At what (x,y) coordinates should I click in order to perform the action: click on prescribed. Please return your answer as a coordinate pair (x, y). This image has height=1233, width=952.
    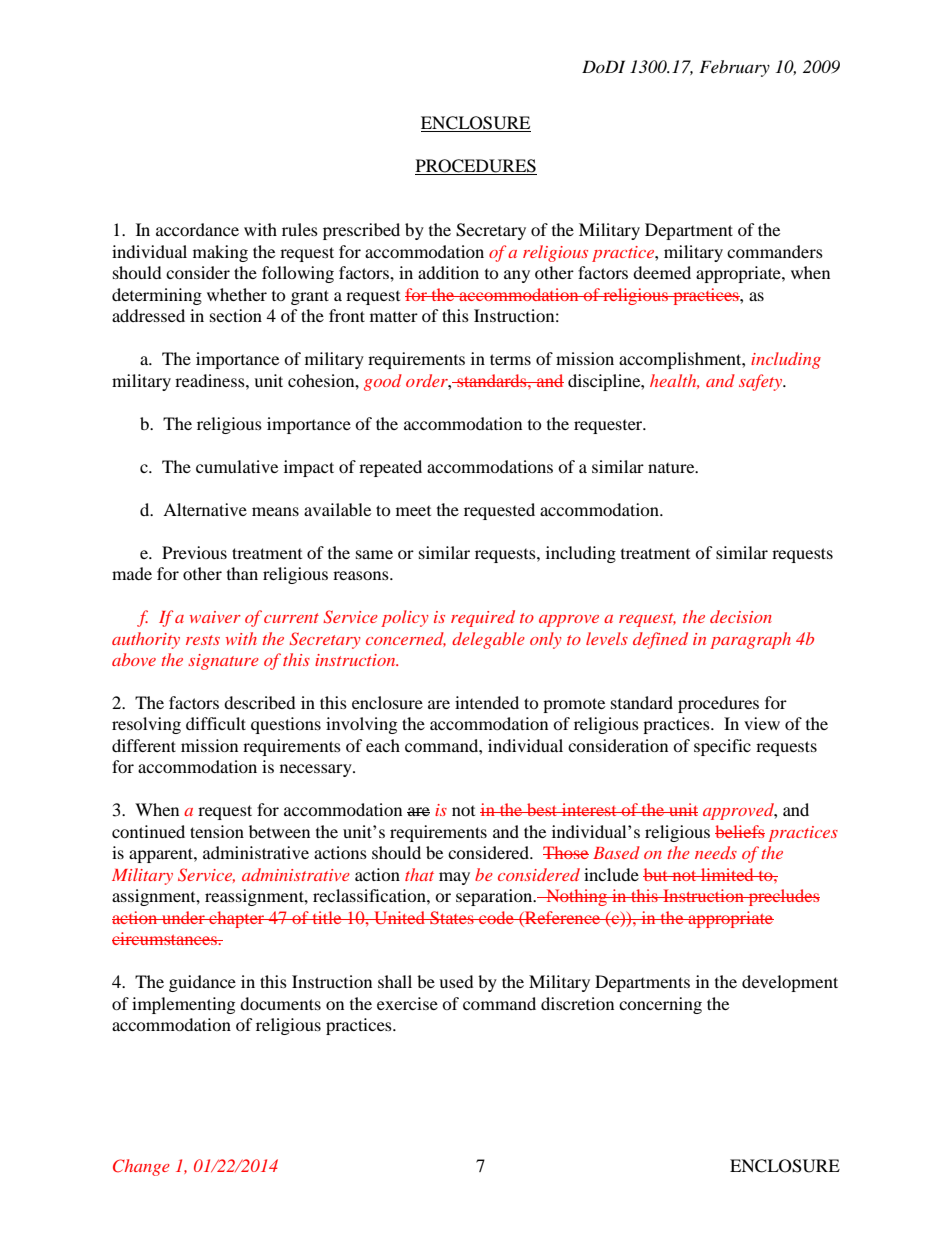
    Looking at the image, I should click on (361, 231).
